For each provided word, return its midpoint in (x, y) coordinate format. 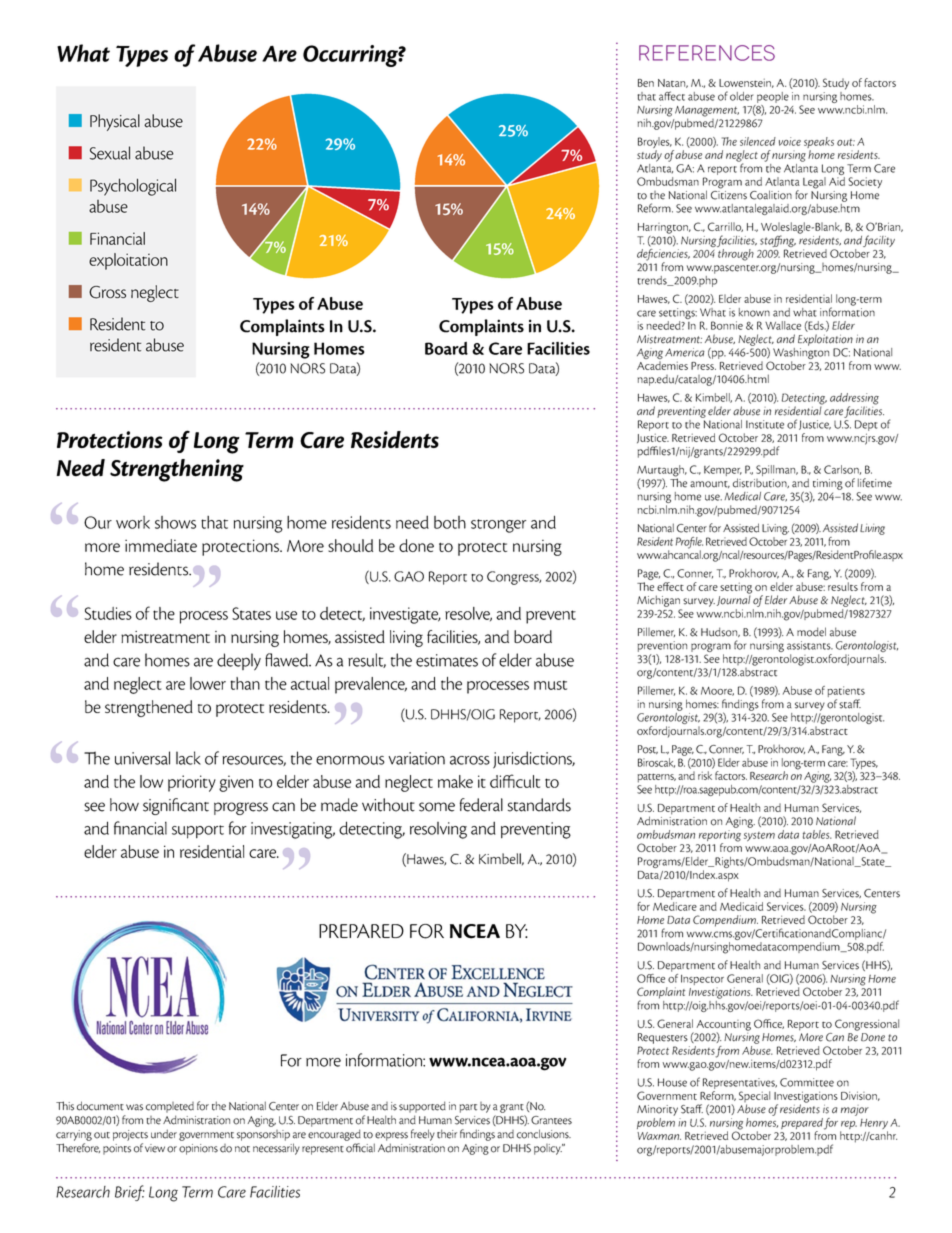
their (447, 1134)
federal (481, 805)
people (773, 97)
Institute (765, 424)
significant (176, 806)
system (759, 836)
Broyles (655, 144)
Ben (646, 83)
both (450, 522)
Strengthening (177, 470)
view (155, 1148)
